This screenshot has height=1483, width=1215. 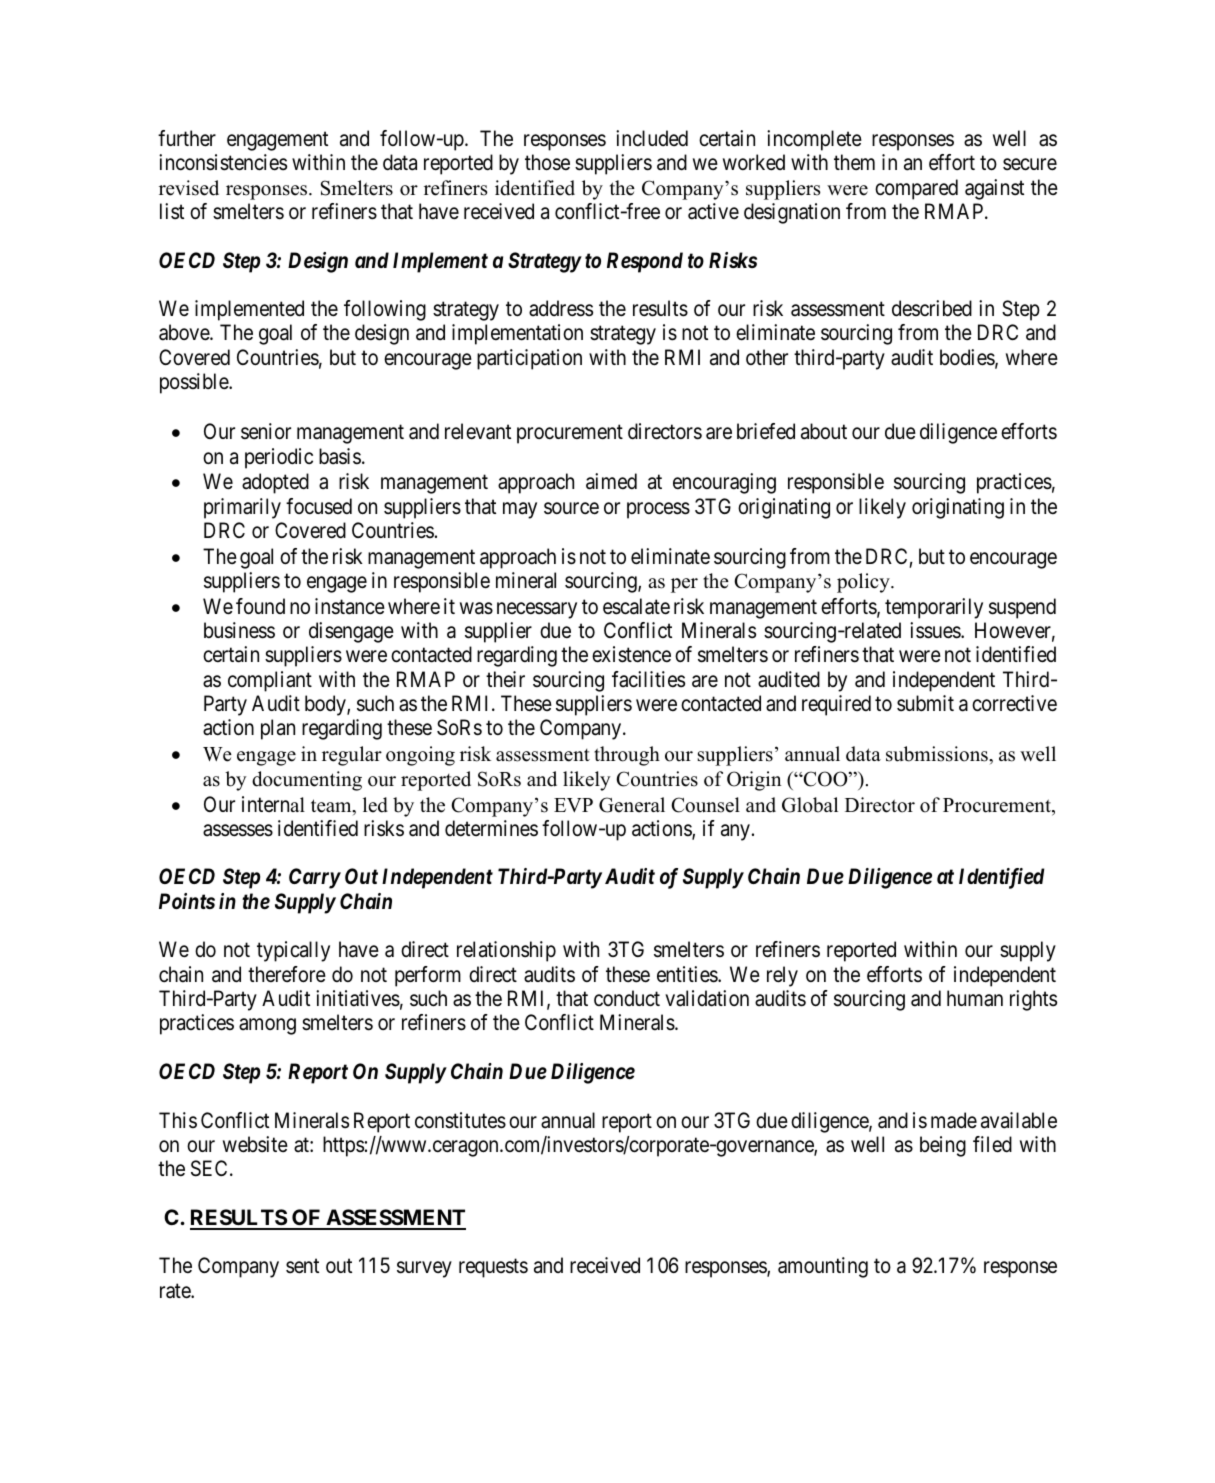 What do you see at coordinates (493, 1268) in the screenshot?
I see `requests` at bounding box center [493, 1268].
